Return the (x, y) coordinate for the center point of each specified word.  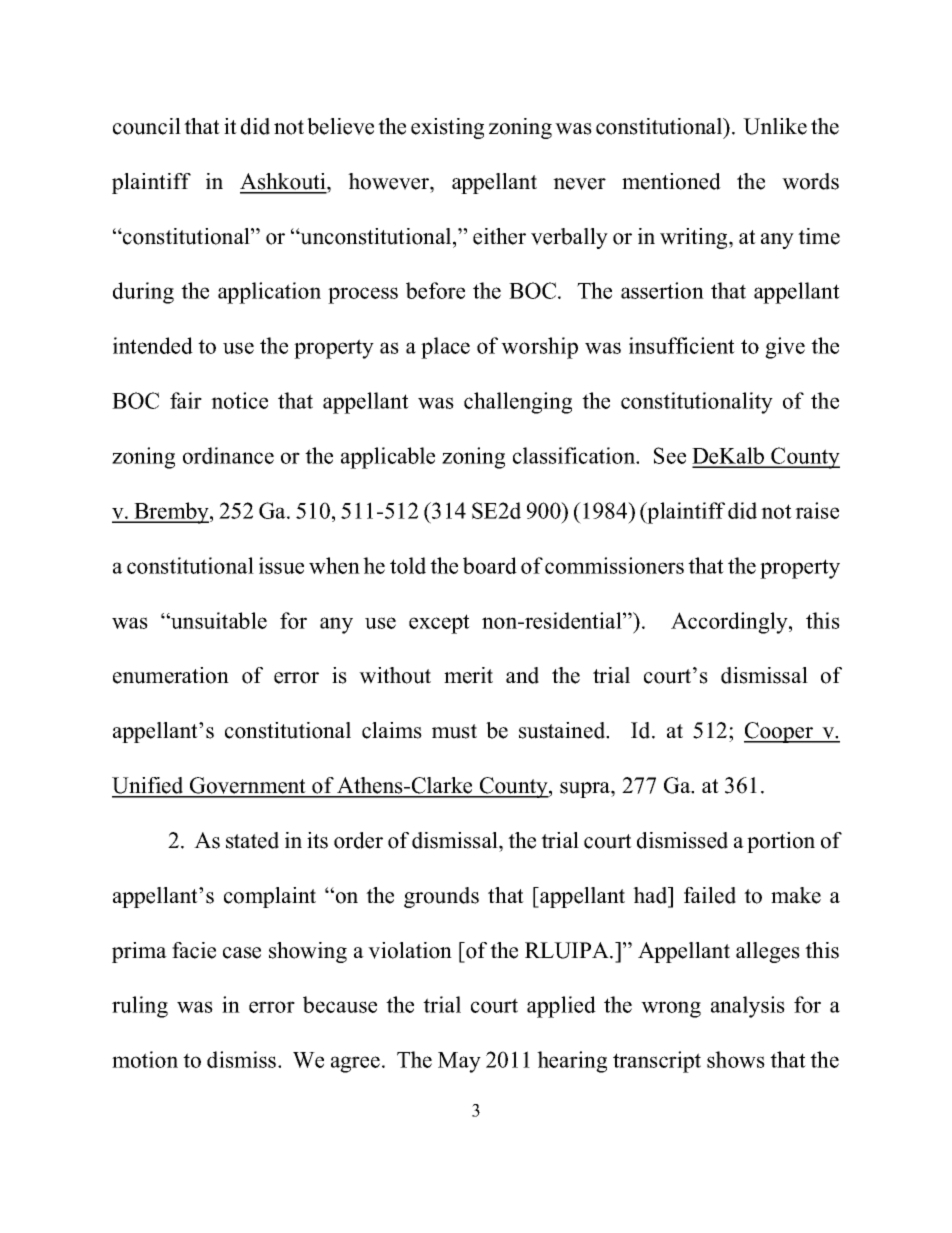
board (490, 565)
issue (281, 565)
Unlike (775, 126)
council (147, 126)
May (459, 1062)
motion (145, 1059)
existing (447, 128)
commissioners (614, 565)
